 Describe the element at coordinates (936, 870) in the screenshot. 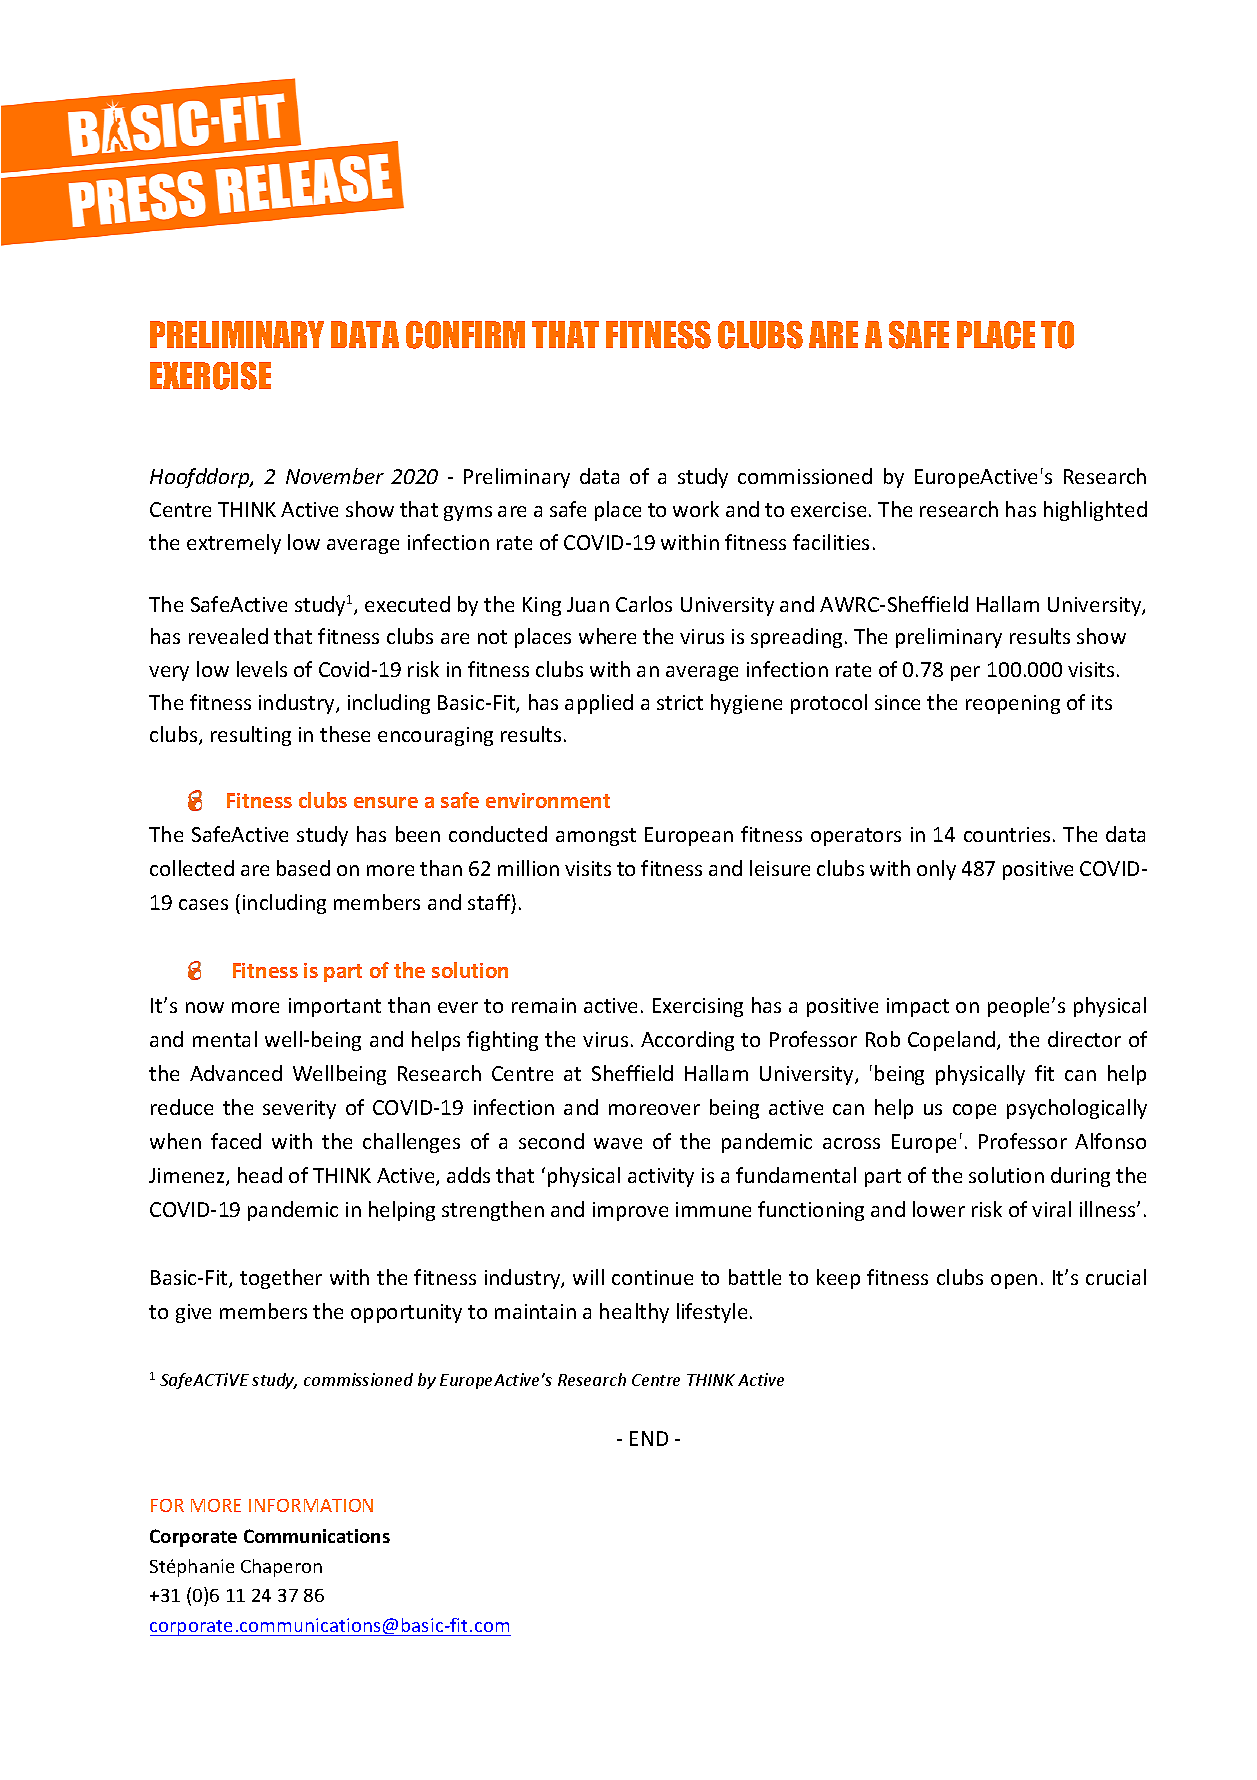

I see `only` at that location.
